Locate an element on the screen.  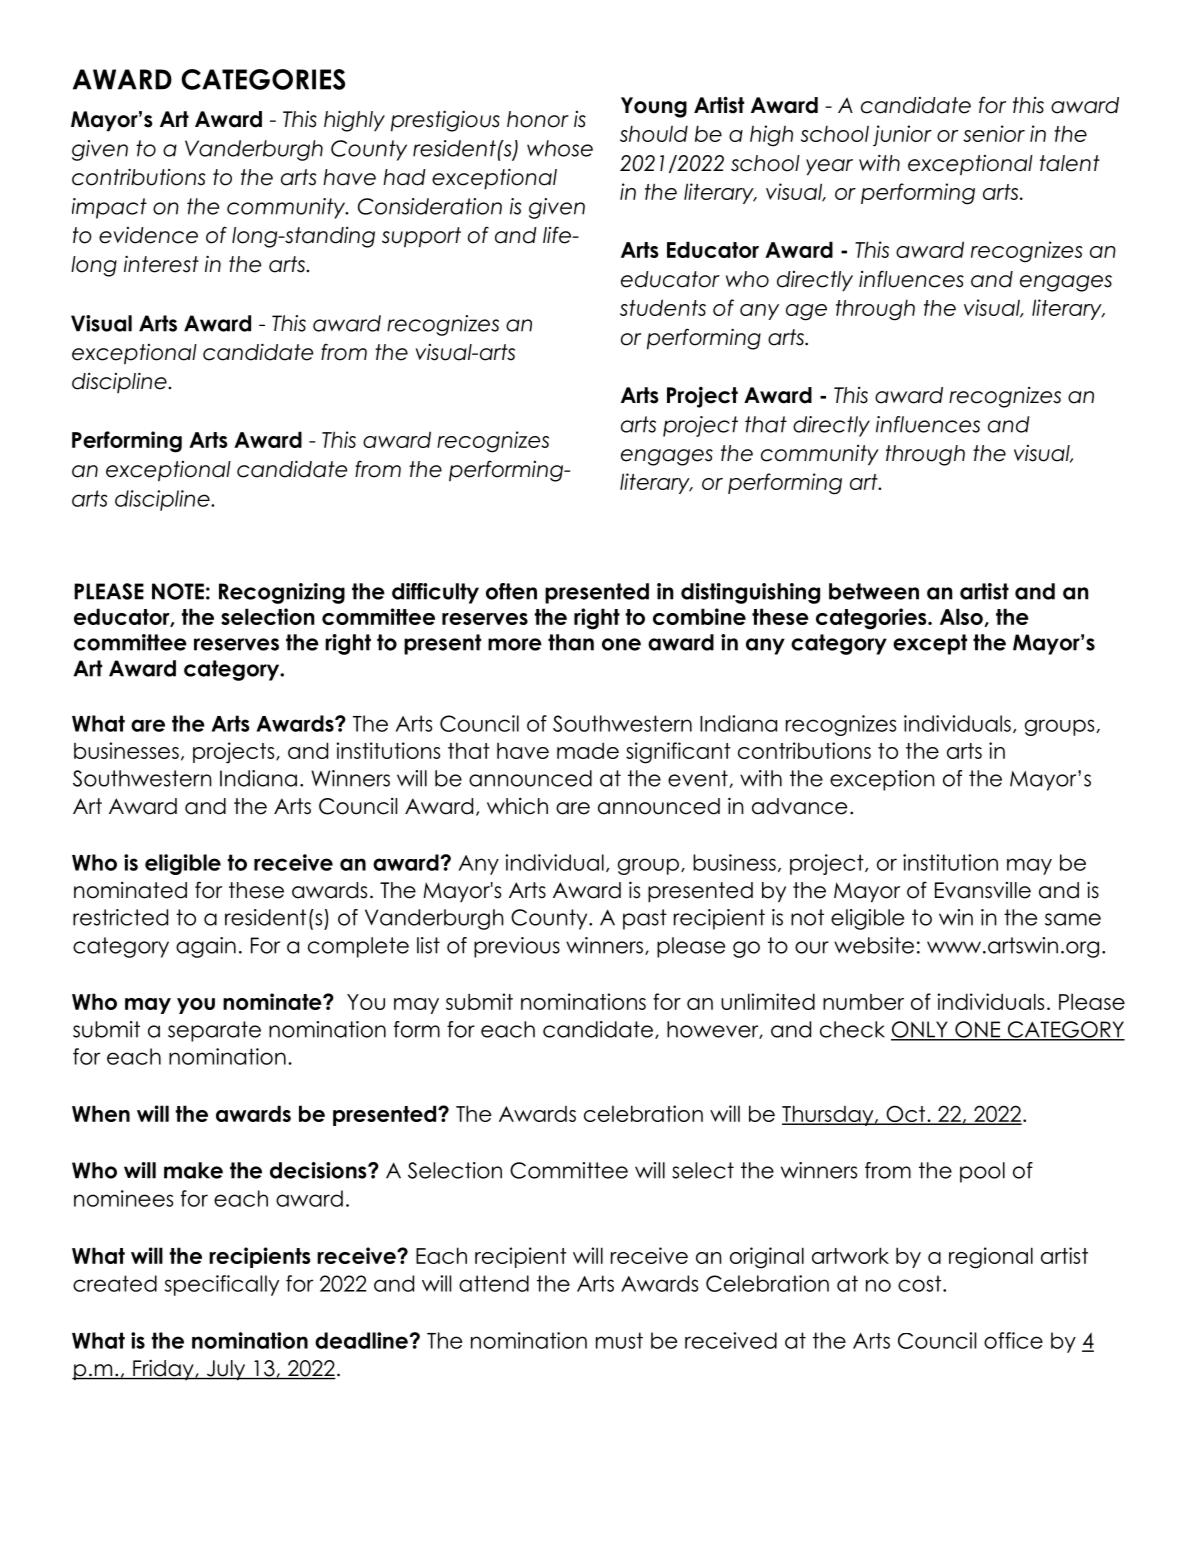
again is located at coordinates (206, 947).
